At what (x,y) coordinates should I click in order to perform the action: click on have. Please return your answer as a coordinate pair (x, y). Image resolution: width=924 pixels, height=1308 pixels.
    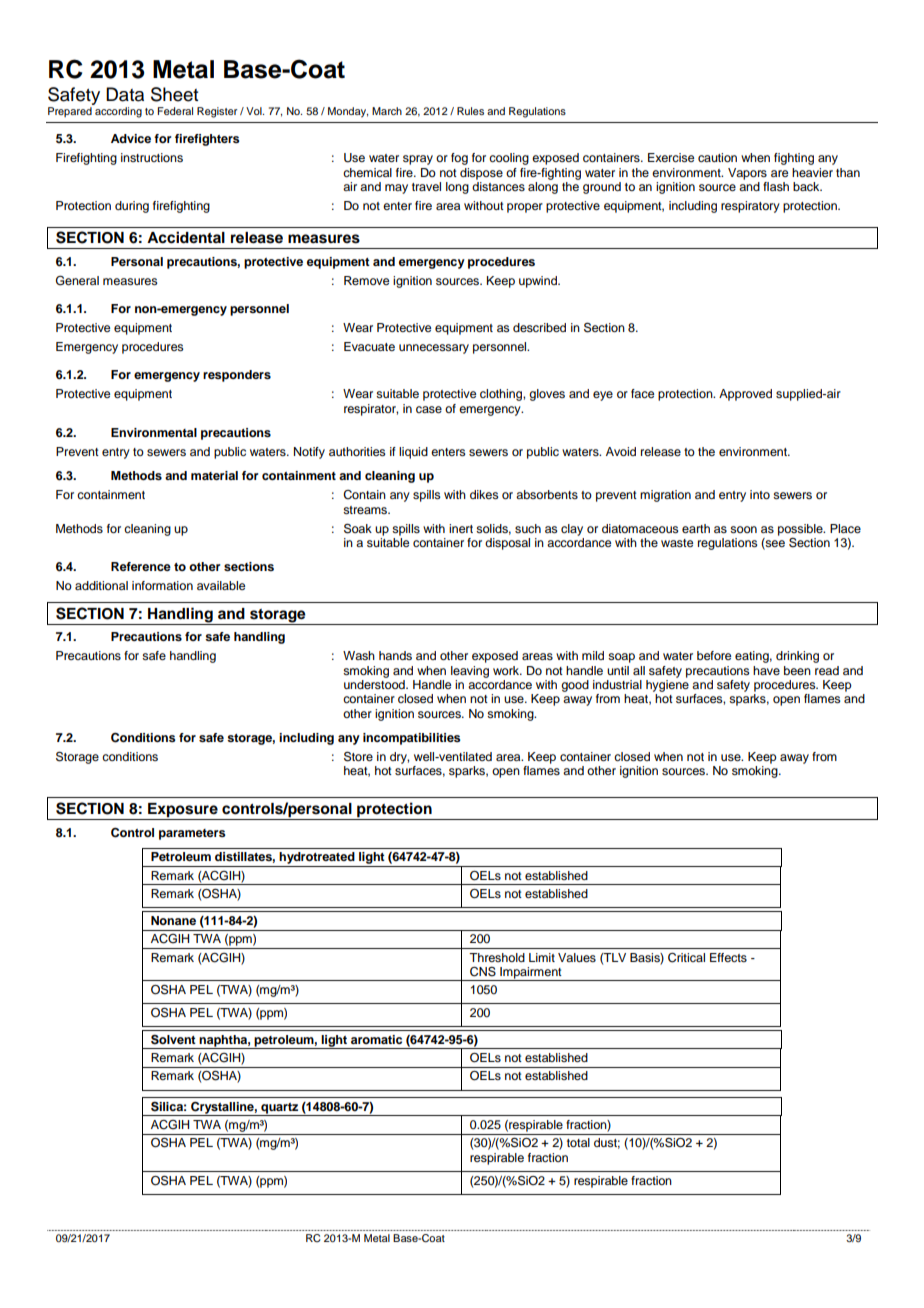
    Looking at the image, I should click on (766, 670).
